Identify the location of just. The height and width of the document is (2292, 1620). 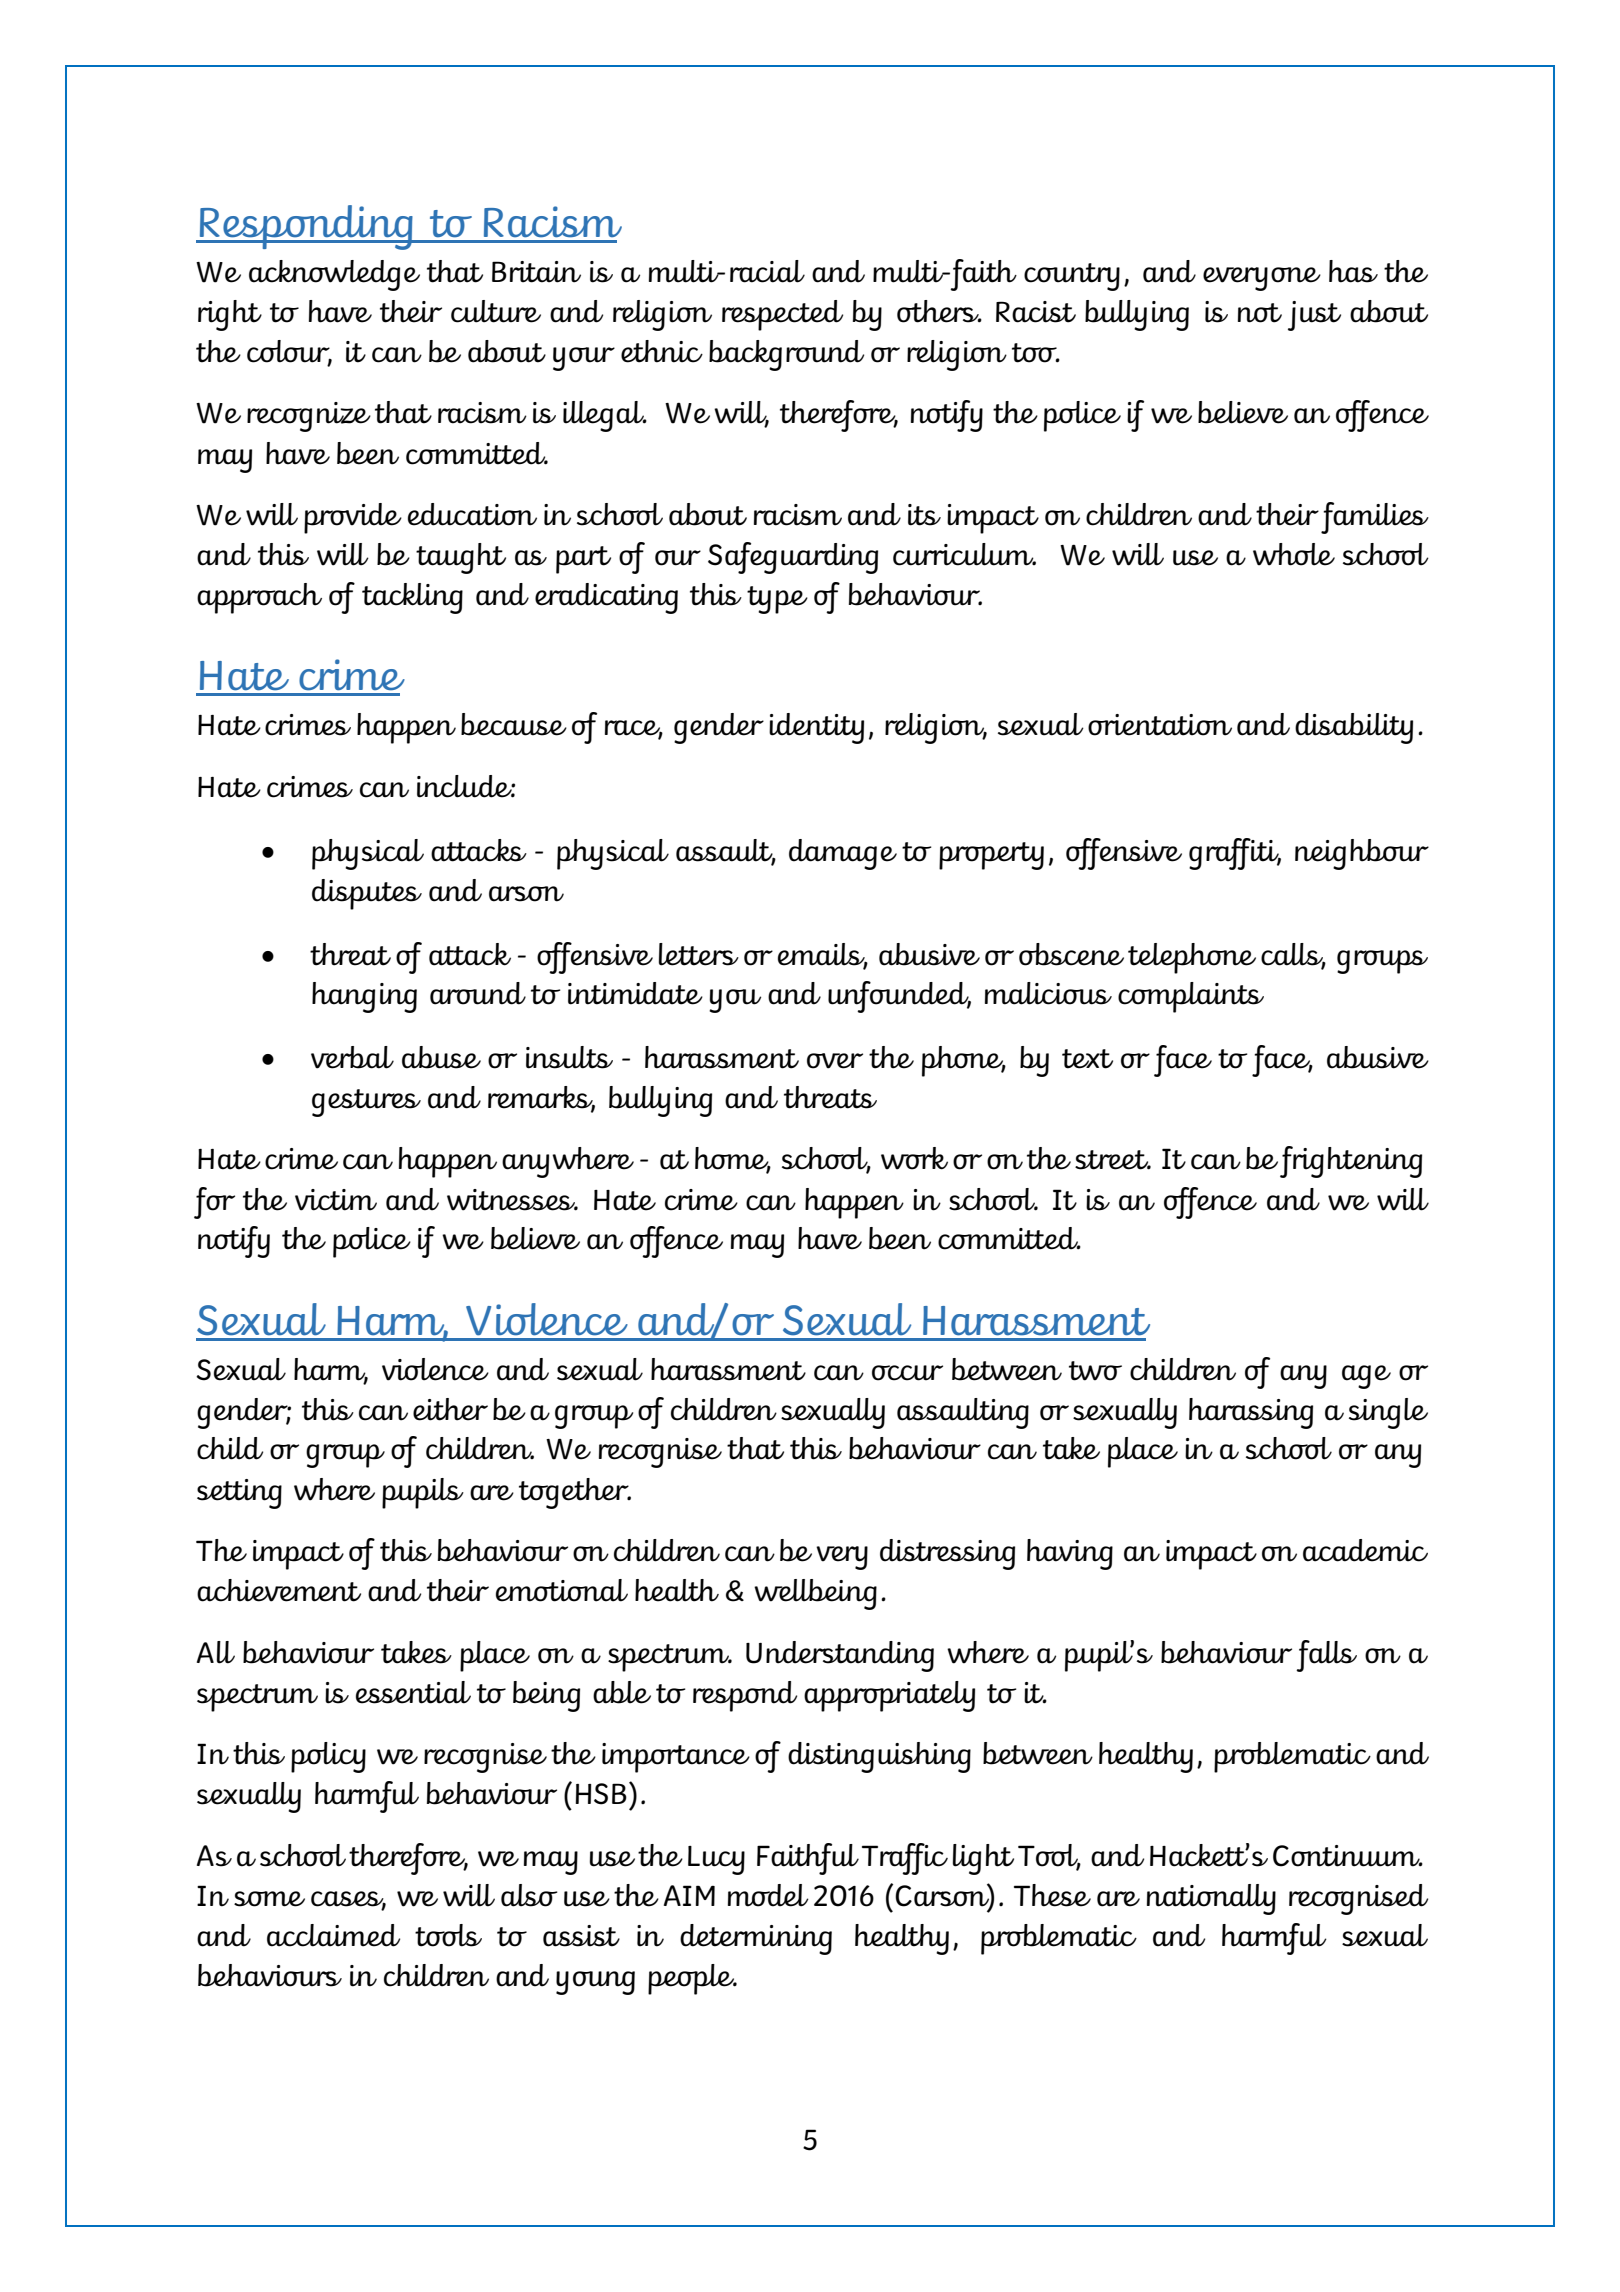
(1314, 316).
